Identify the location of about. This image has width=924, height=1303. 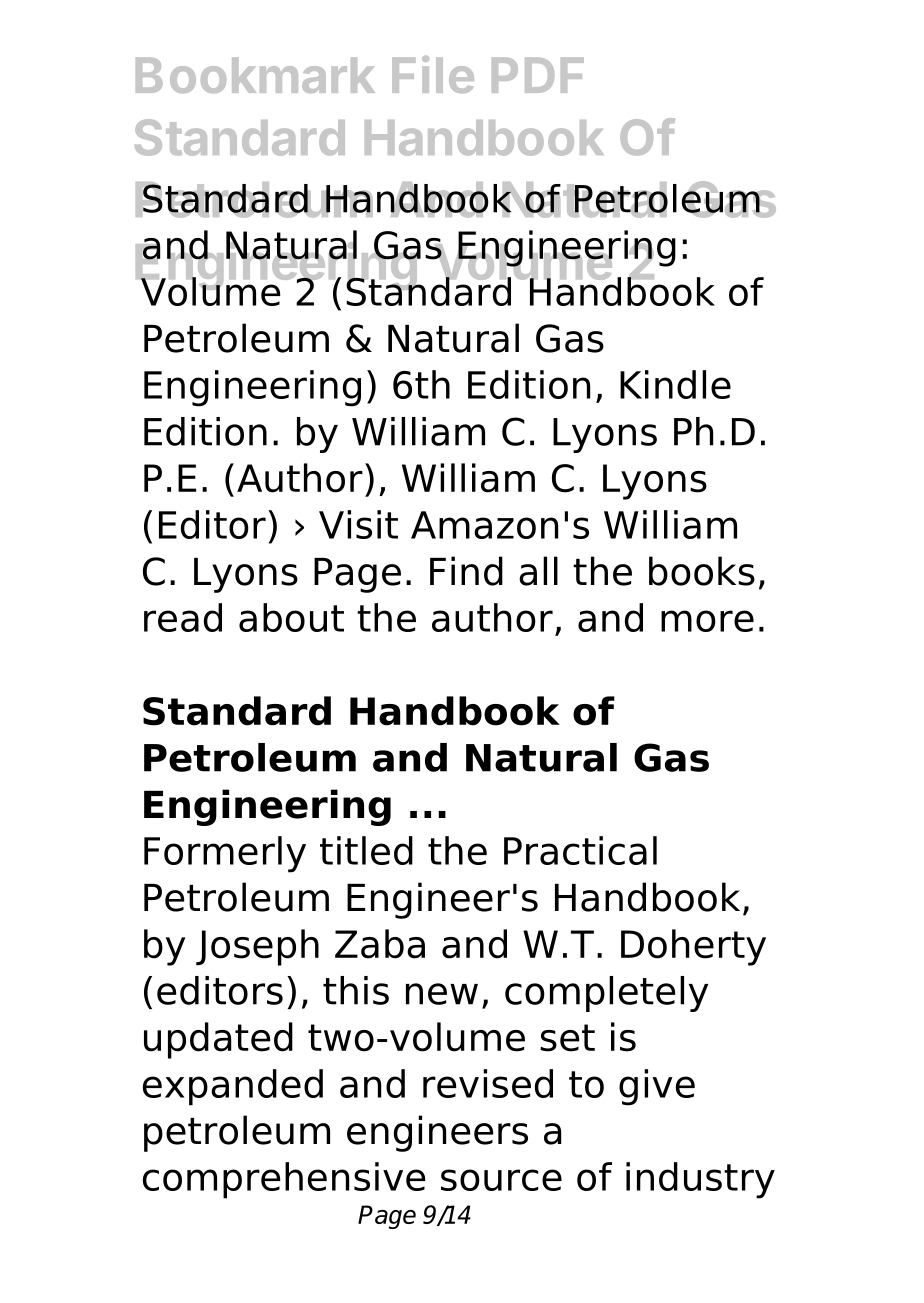
(291, 617).
